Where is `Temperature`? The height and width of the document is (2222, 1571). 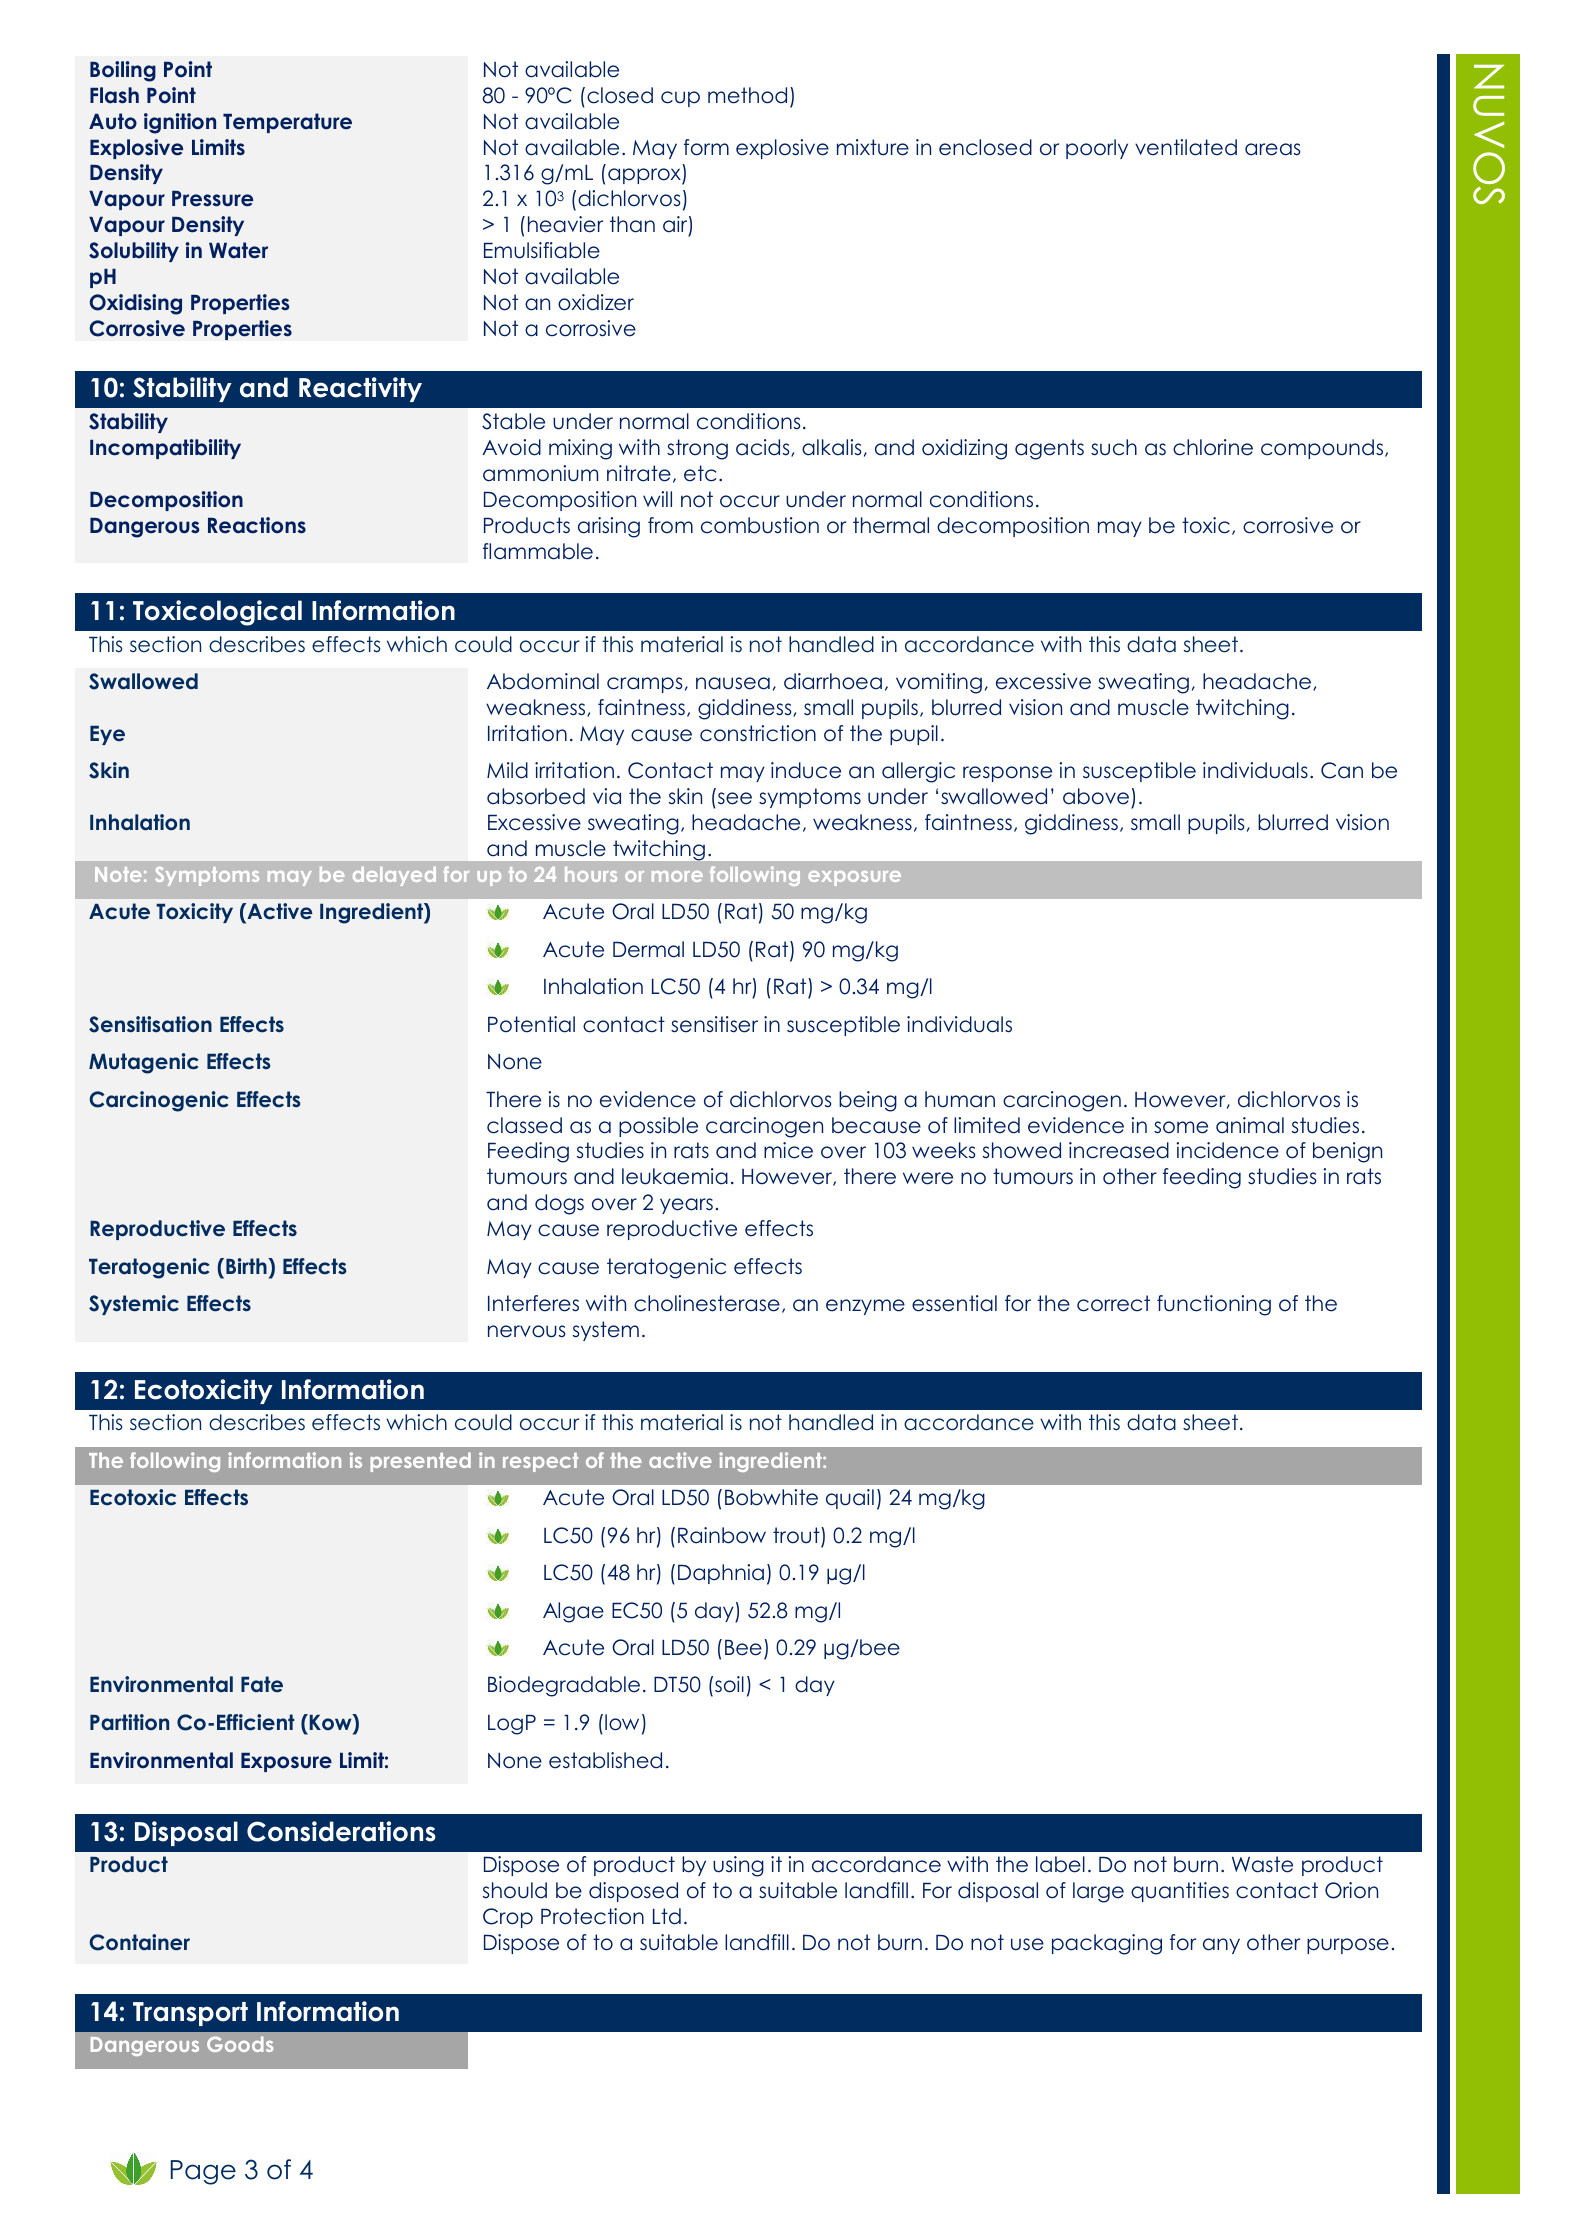
Temperature is located at coordinates (287, 123).
